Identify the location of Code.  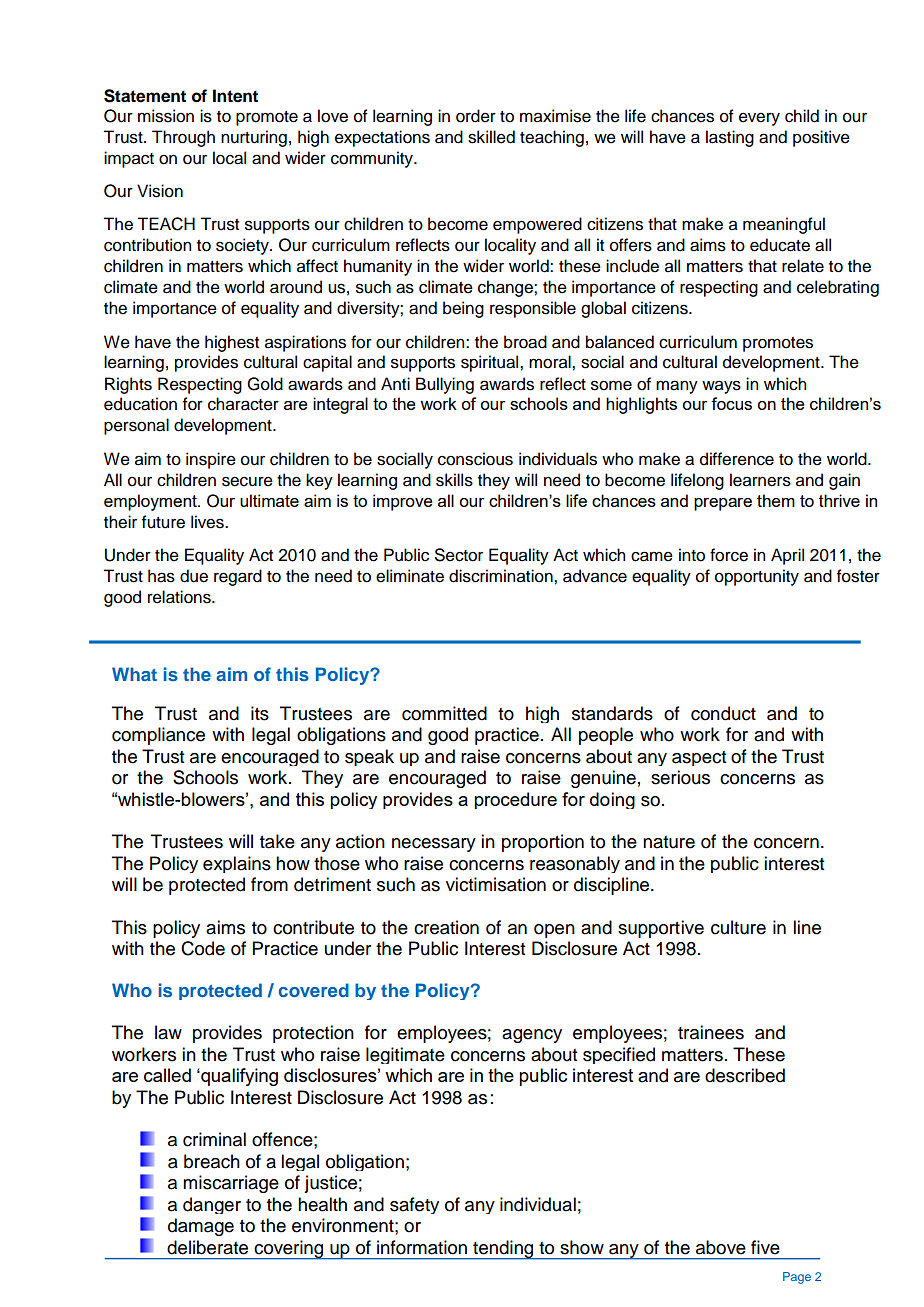
(203, 948).
